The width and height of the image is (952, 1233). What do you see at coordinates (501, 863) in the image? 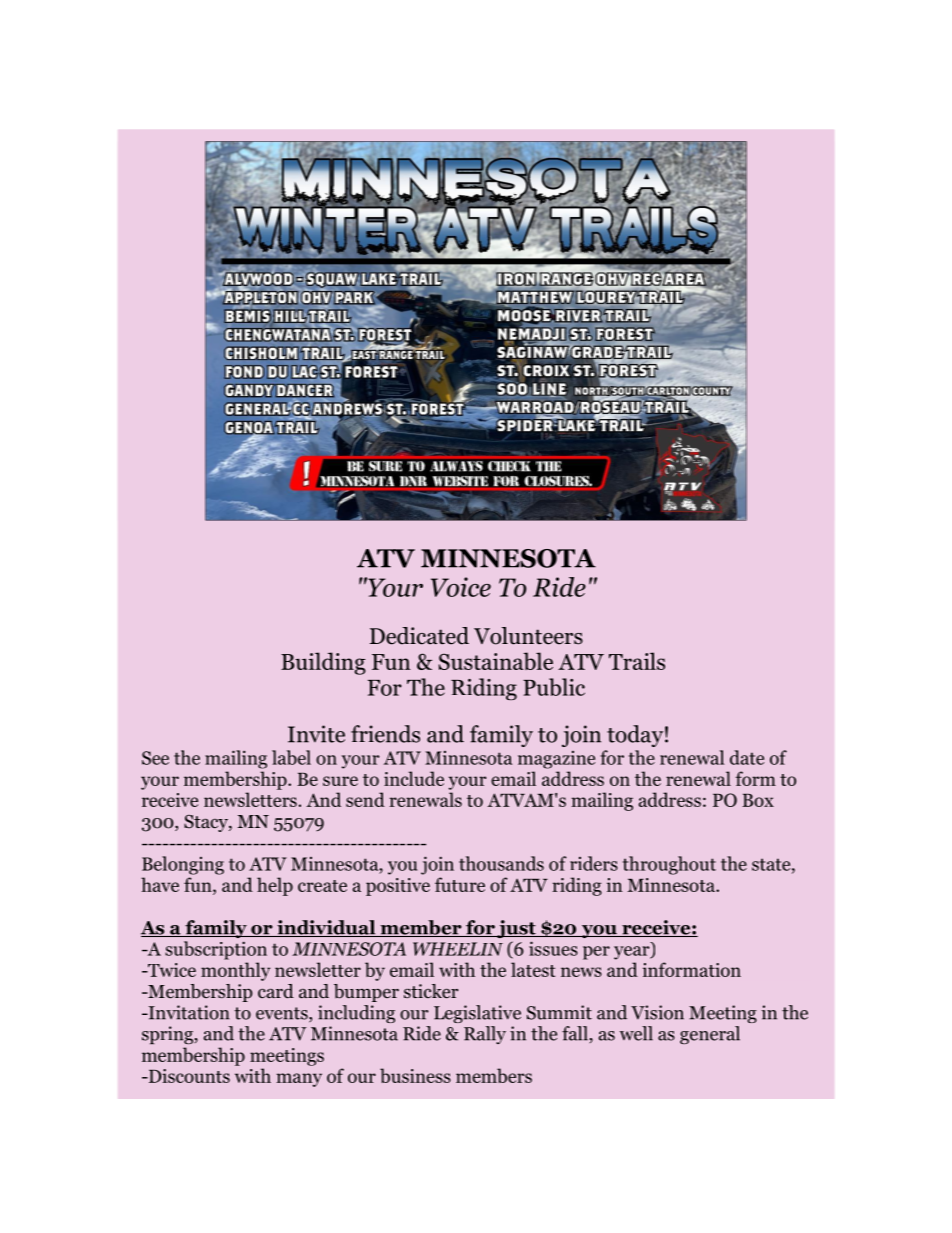
I see `thousands` at bounding box center [501, 863].
